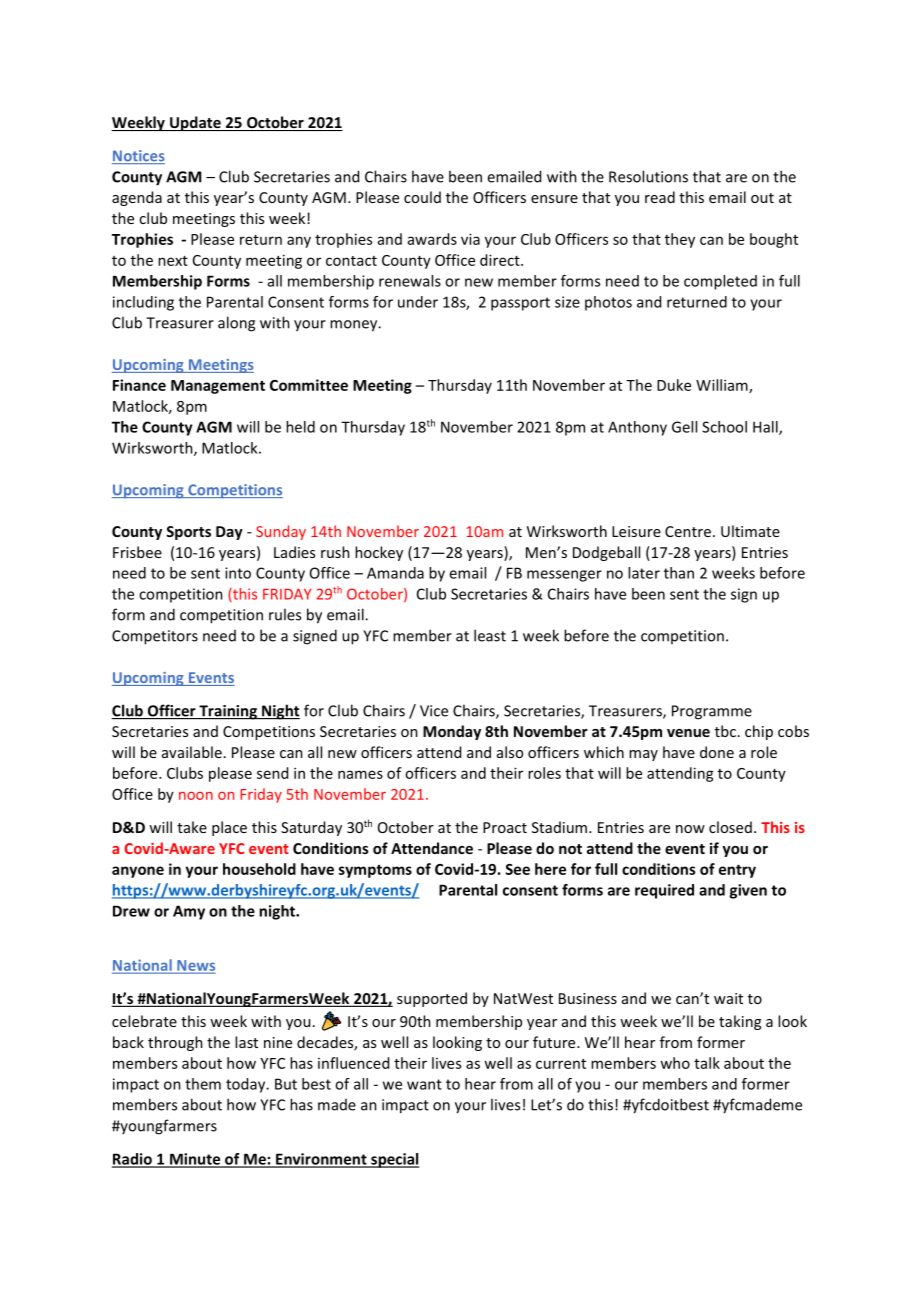 The height and width of the document is (1308, 924). I want to click on least, so click(490, 635).
